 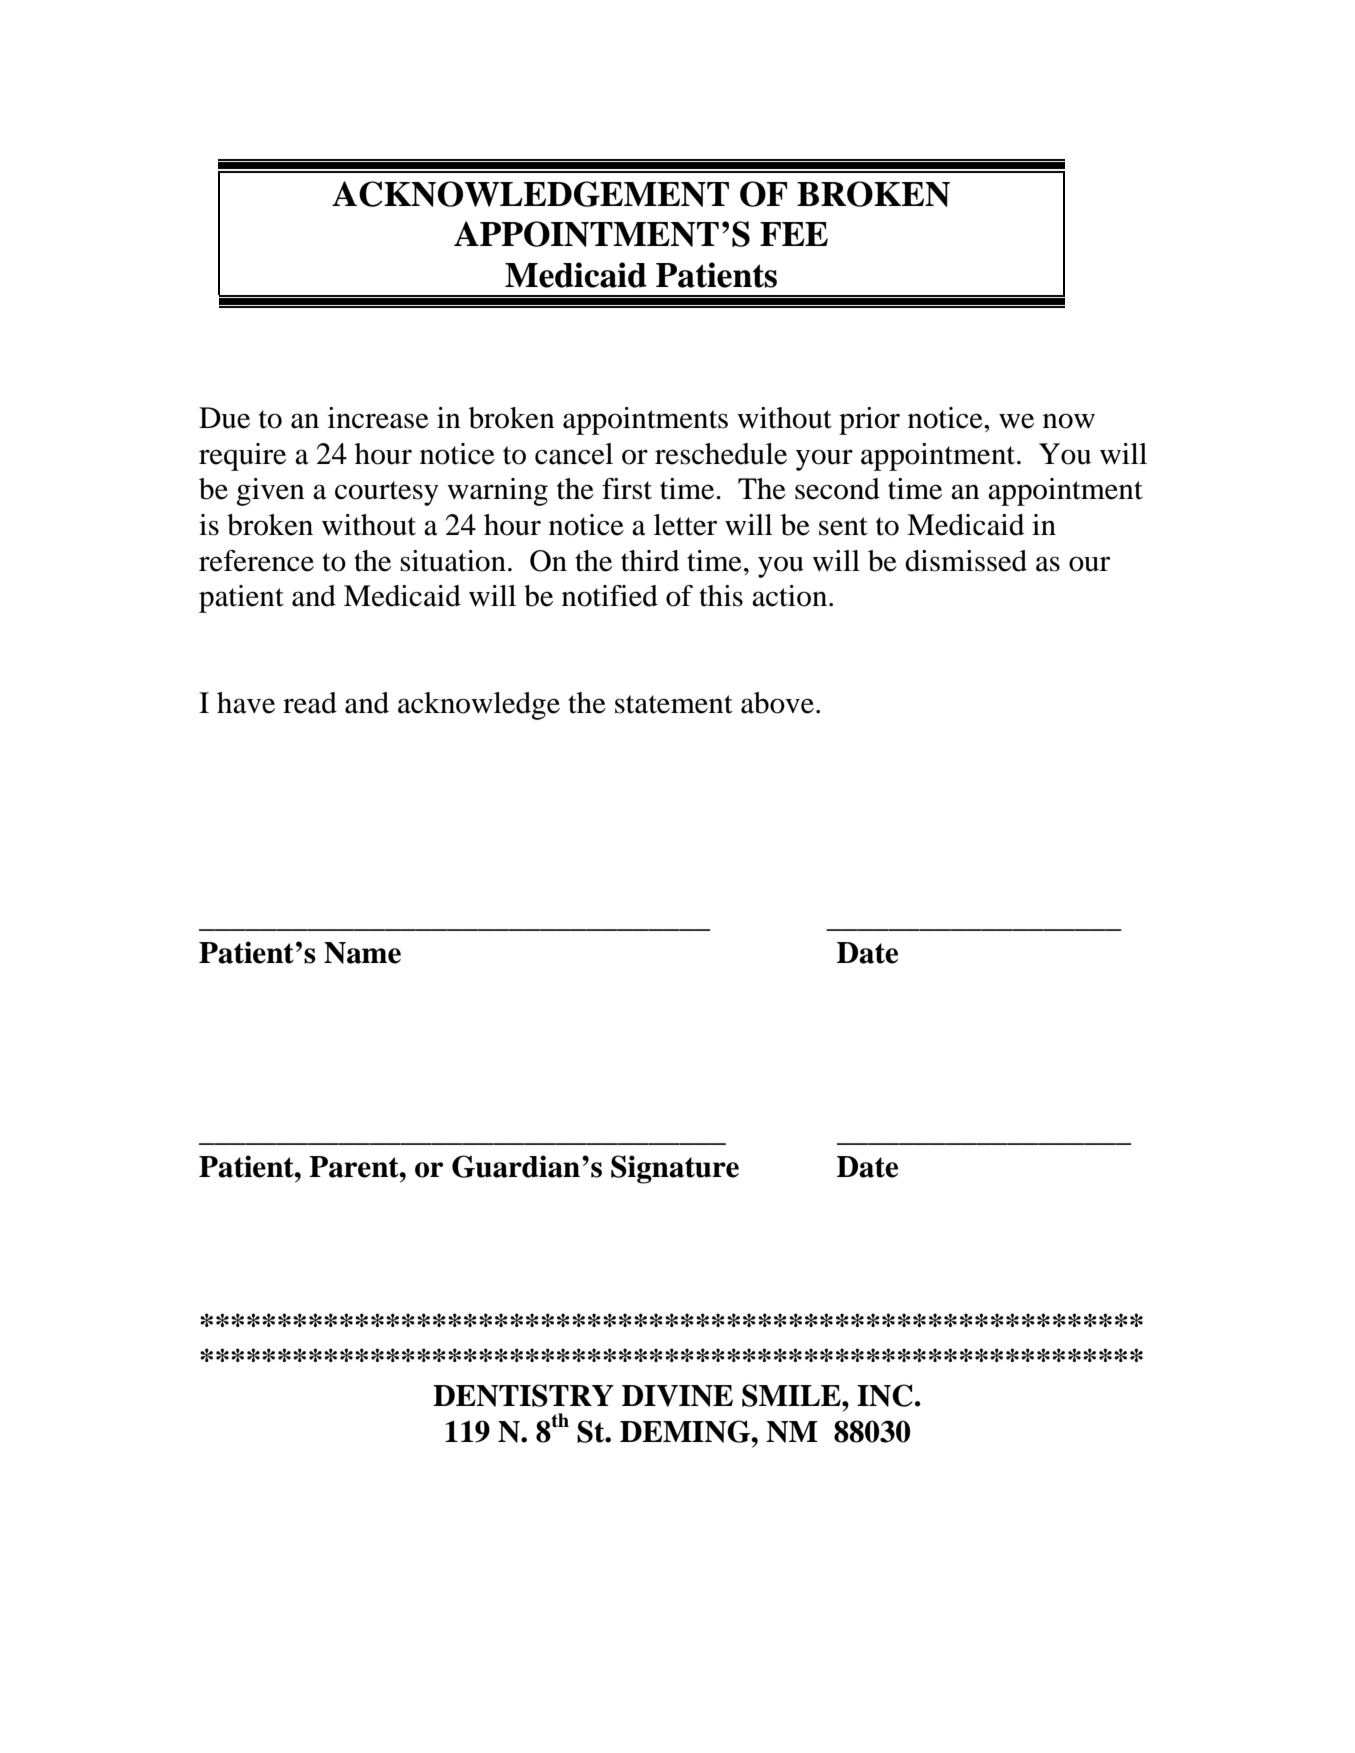 I want to click on DENTISTRY, so click(x=523, y=1395).
